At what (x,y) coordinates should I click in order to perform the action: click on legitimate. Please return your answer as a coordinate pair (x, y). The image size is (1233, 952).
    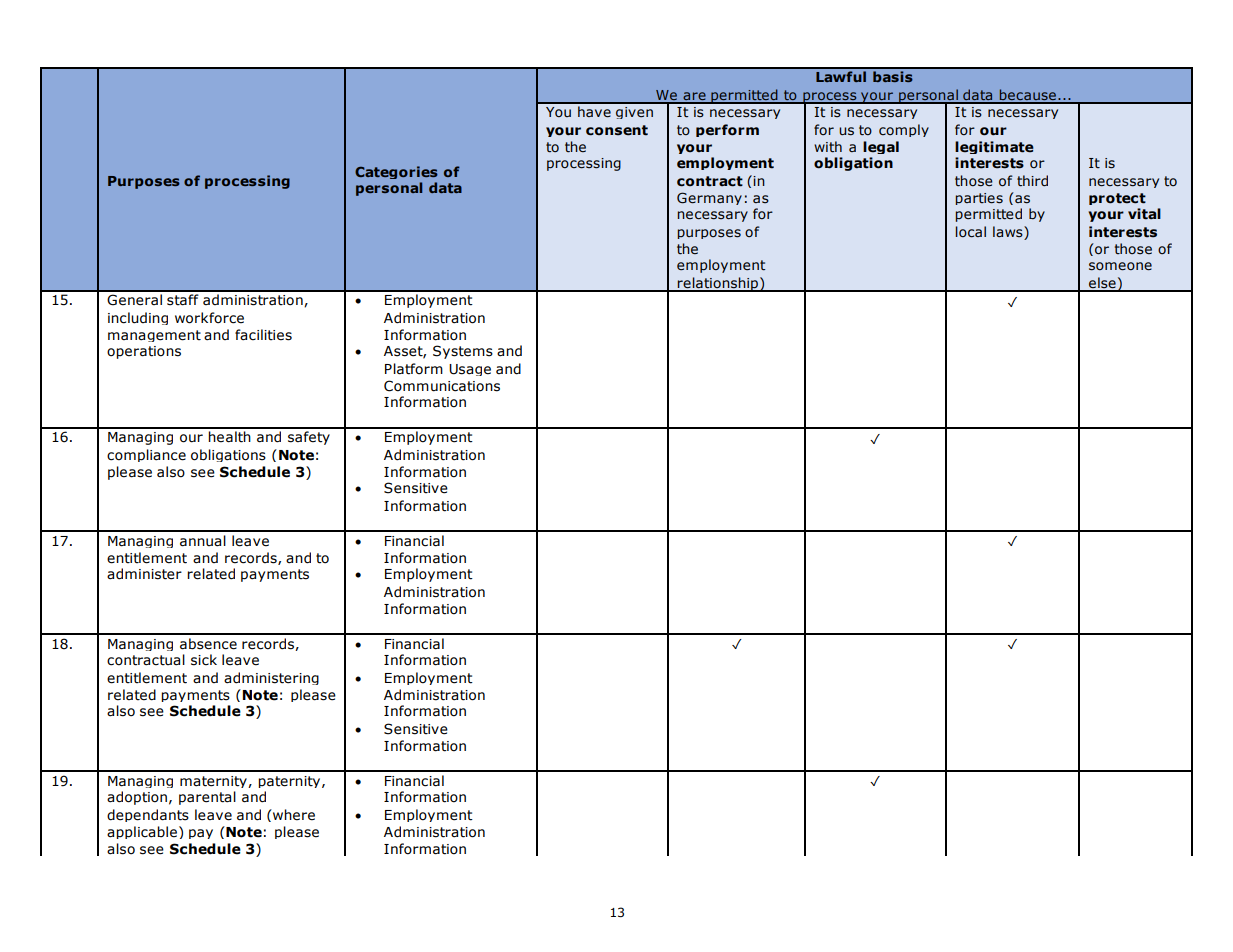
    Looking at the image, I should click on (994, 147).
